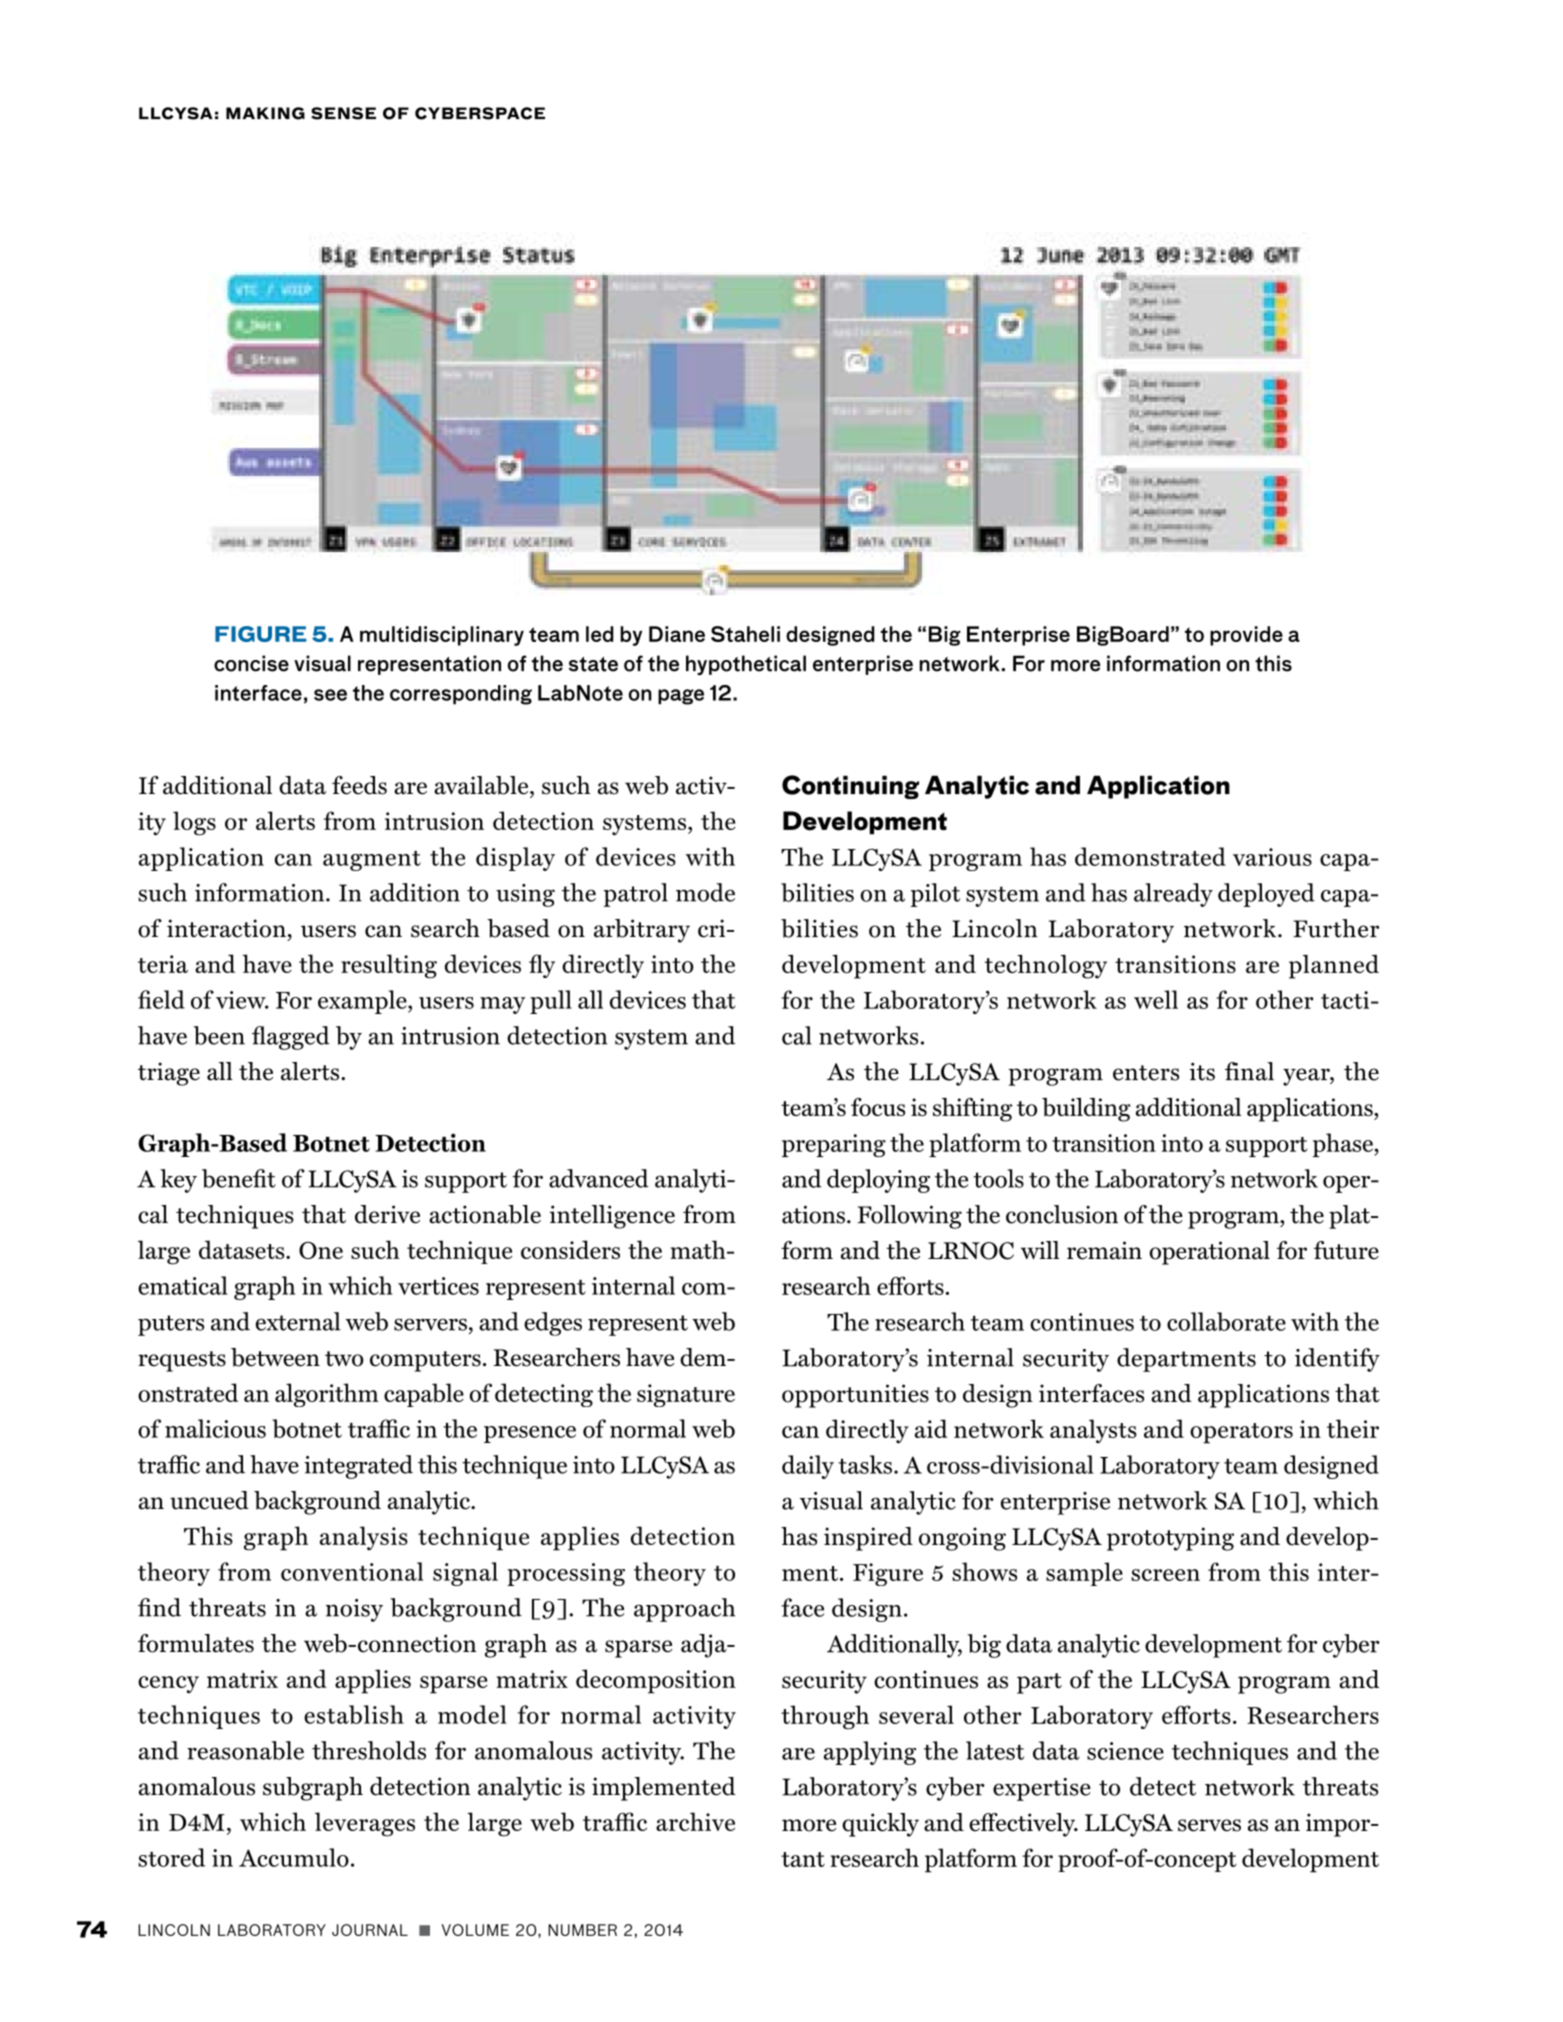 The height and width of the page is (2022, 1563). What do you see at coordinates (365, 1824) in the page?
I see `leverages` at bounding box center [365, 1824].
